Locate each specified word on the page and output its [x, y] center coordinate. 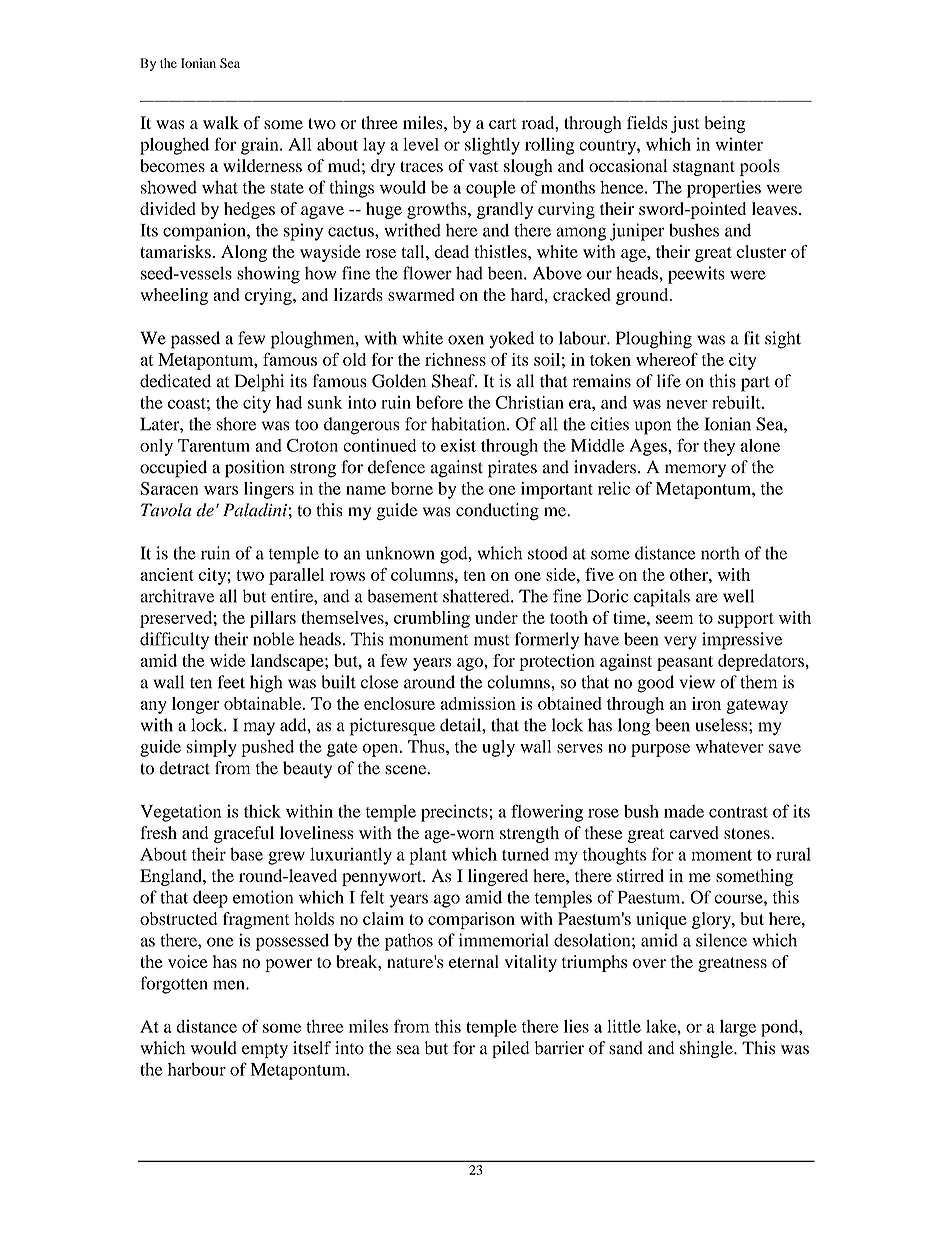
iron [706, 703]
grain [261, 146]
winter [739, 144]
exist [458, 445]
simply [212, 748]
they [719, 447]
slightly [492, 146]
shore [236, 424]
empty [265, 1050]
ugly [498, 748]
